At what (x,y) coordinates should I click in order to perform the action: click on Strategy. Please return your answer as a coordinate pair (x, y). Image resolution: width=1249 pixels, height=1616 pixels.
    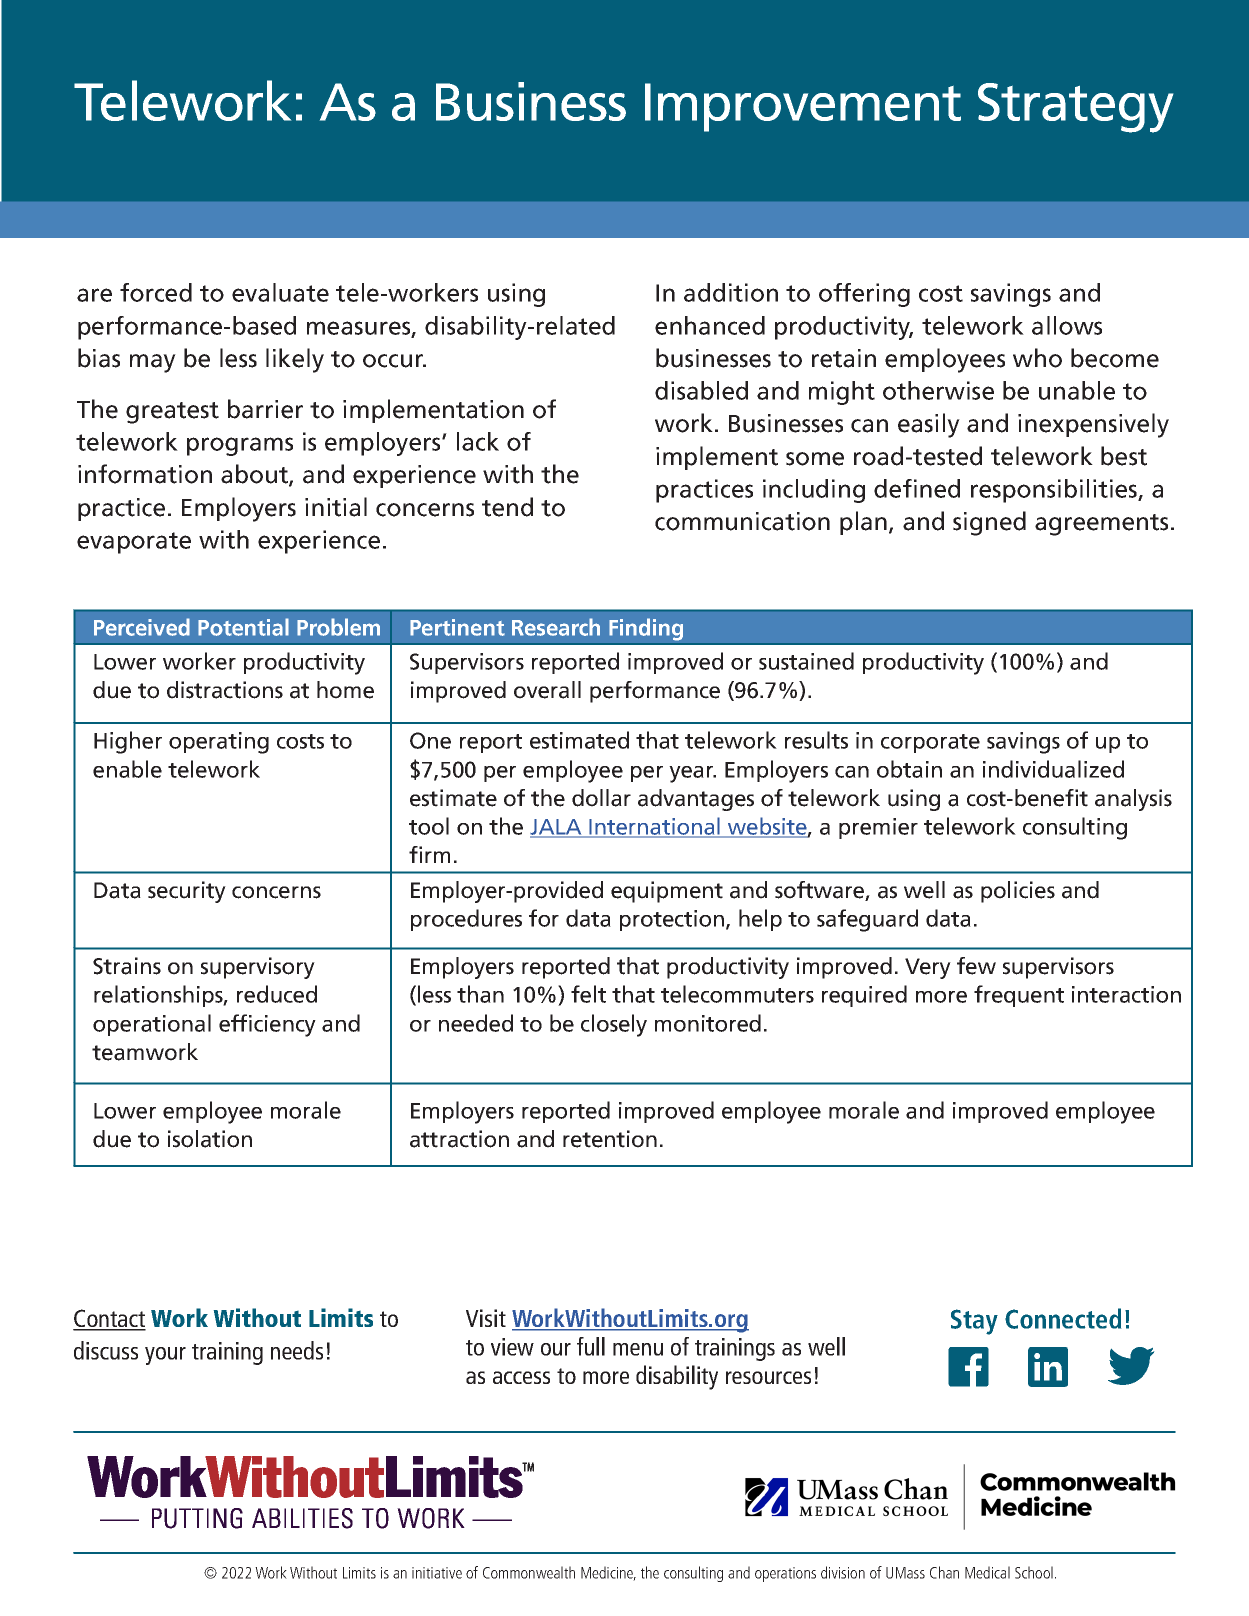
    Looking at the image, I should click on (1075, 108).
